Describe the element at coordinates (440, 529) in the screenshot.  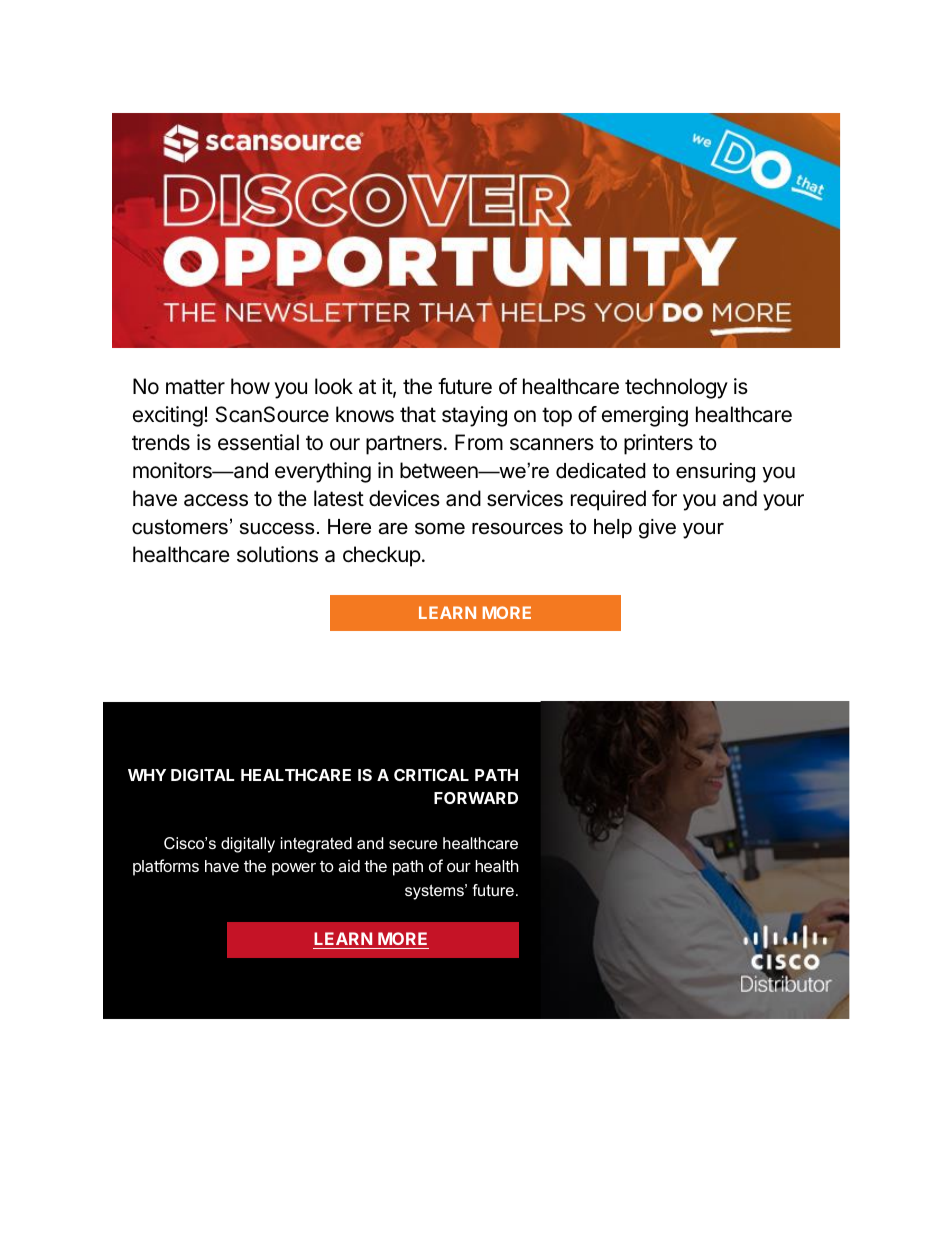
I see `some` at that location.
